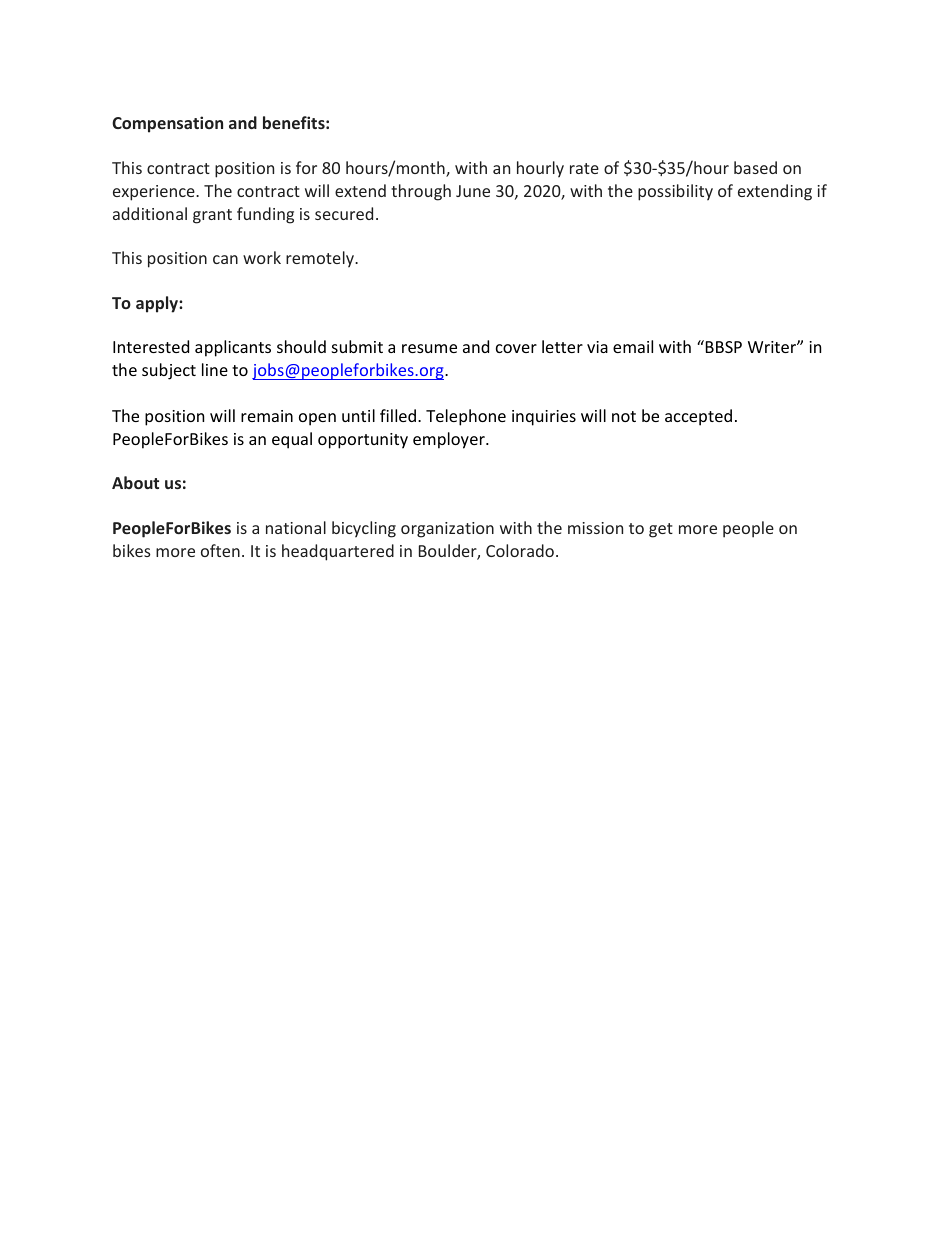  What do you see at coordinates (633, 346) in the screenshot?
I see `email` at bounding box center [633, 346].
